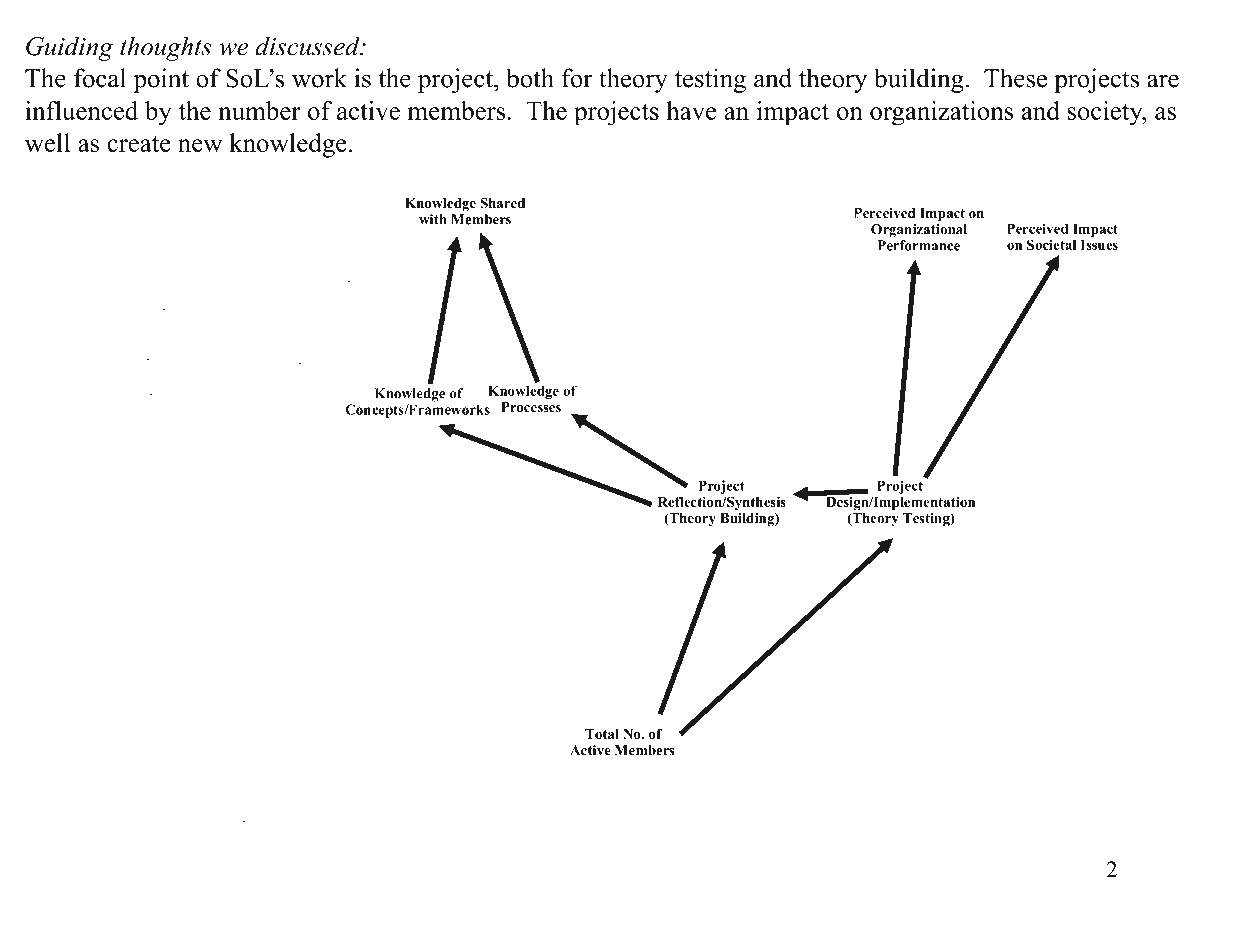 This screenshot has width=1233, height=952. I want to click on Administrative, so click(226, 837).
